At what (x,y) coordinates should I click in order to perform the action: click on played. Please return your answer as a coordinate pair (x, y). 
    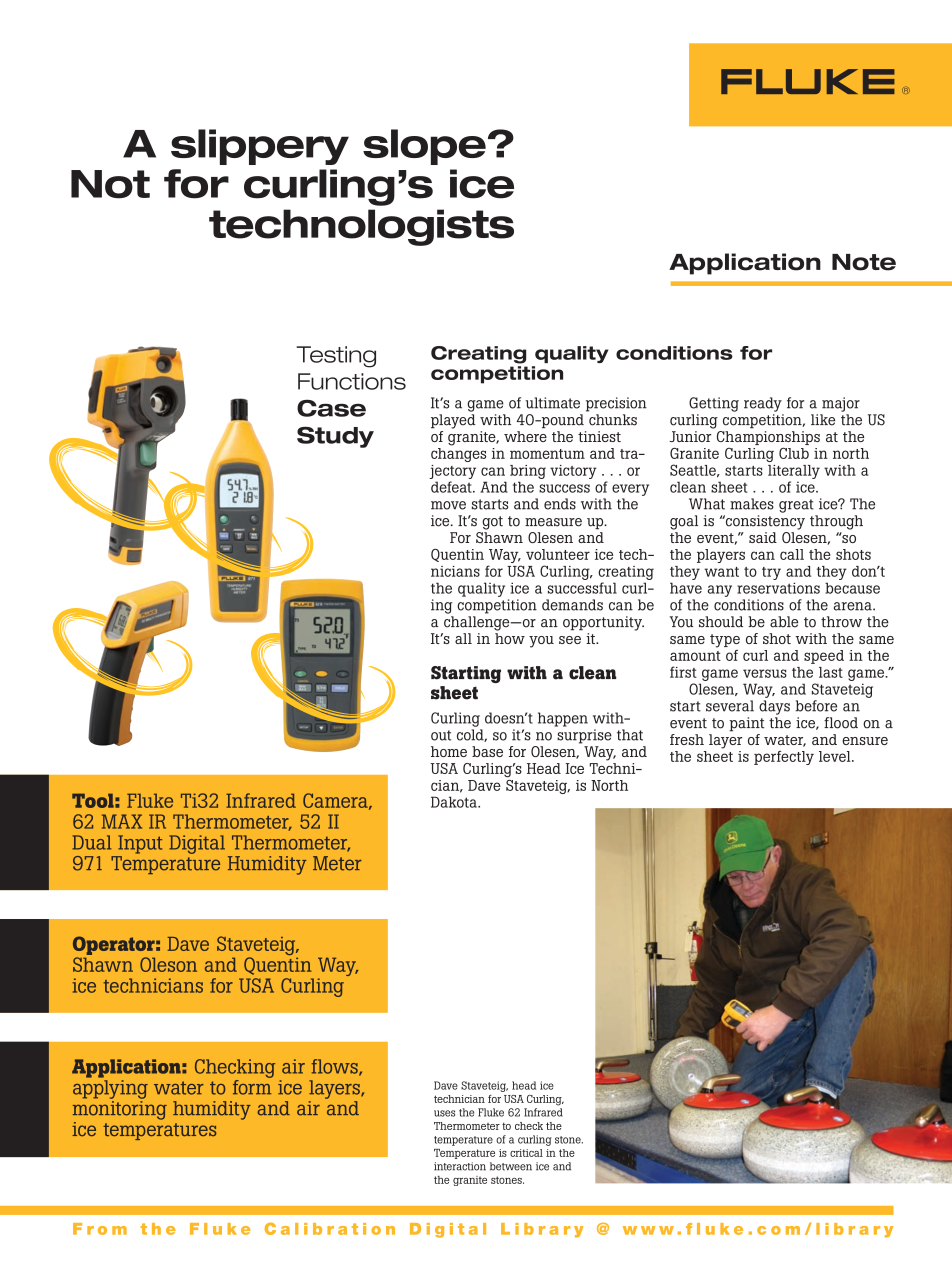
    Looking at the image, I should click on (453, 421).
